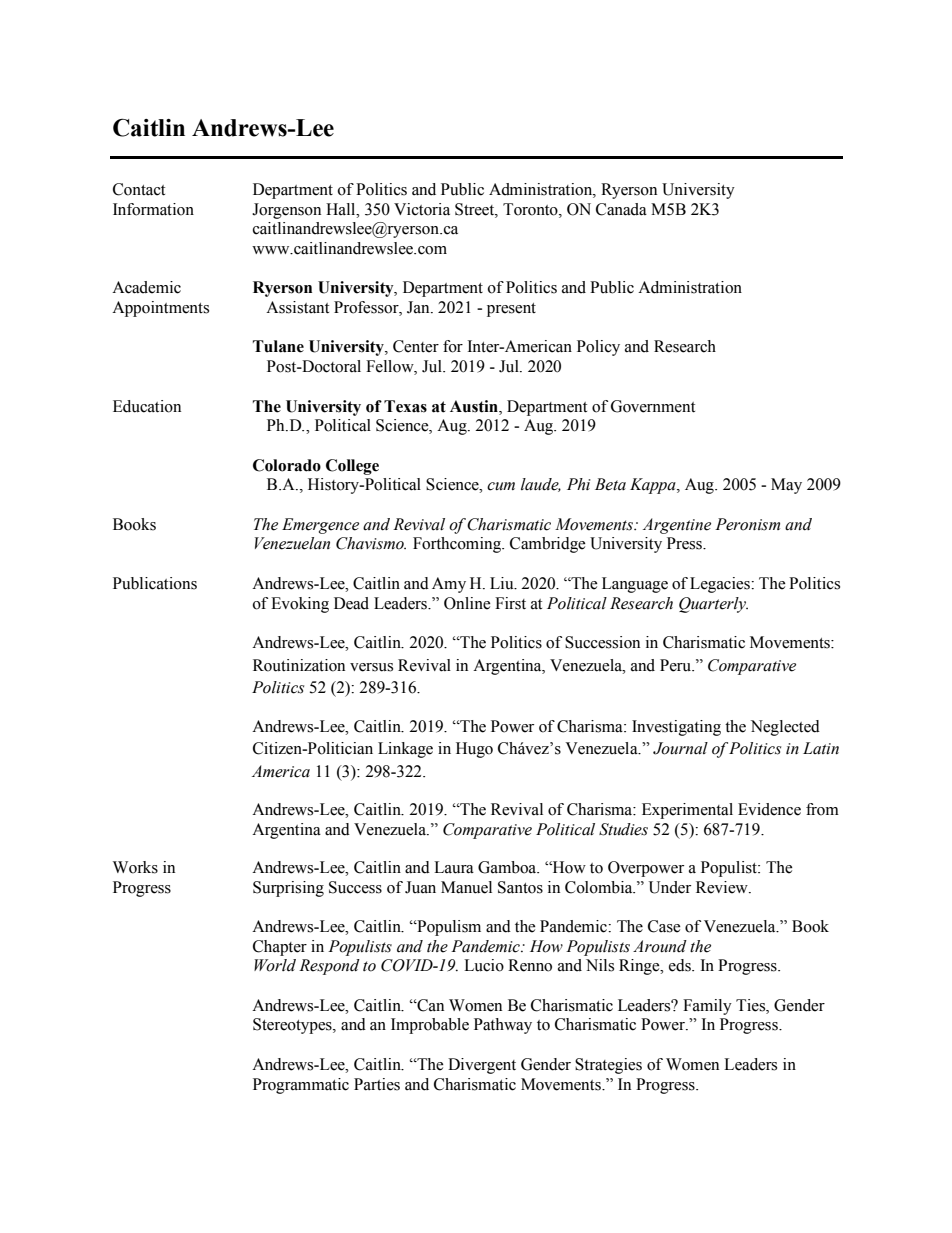  What do you see at coordinates (653, 406) in the page?
I see `Government` at bounding box center [653, 406].
